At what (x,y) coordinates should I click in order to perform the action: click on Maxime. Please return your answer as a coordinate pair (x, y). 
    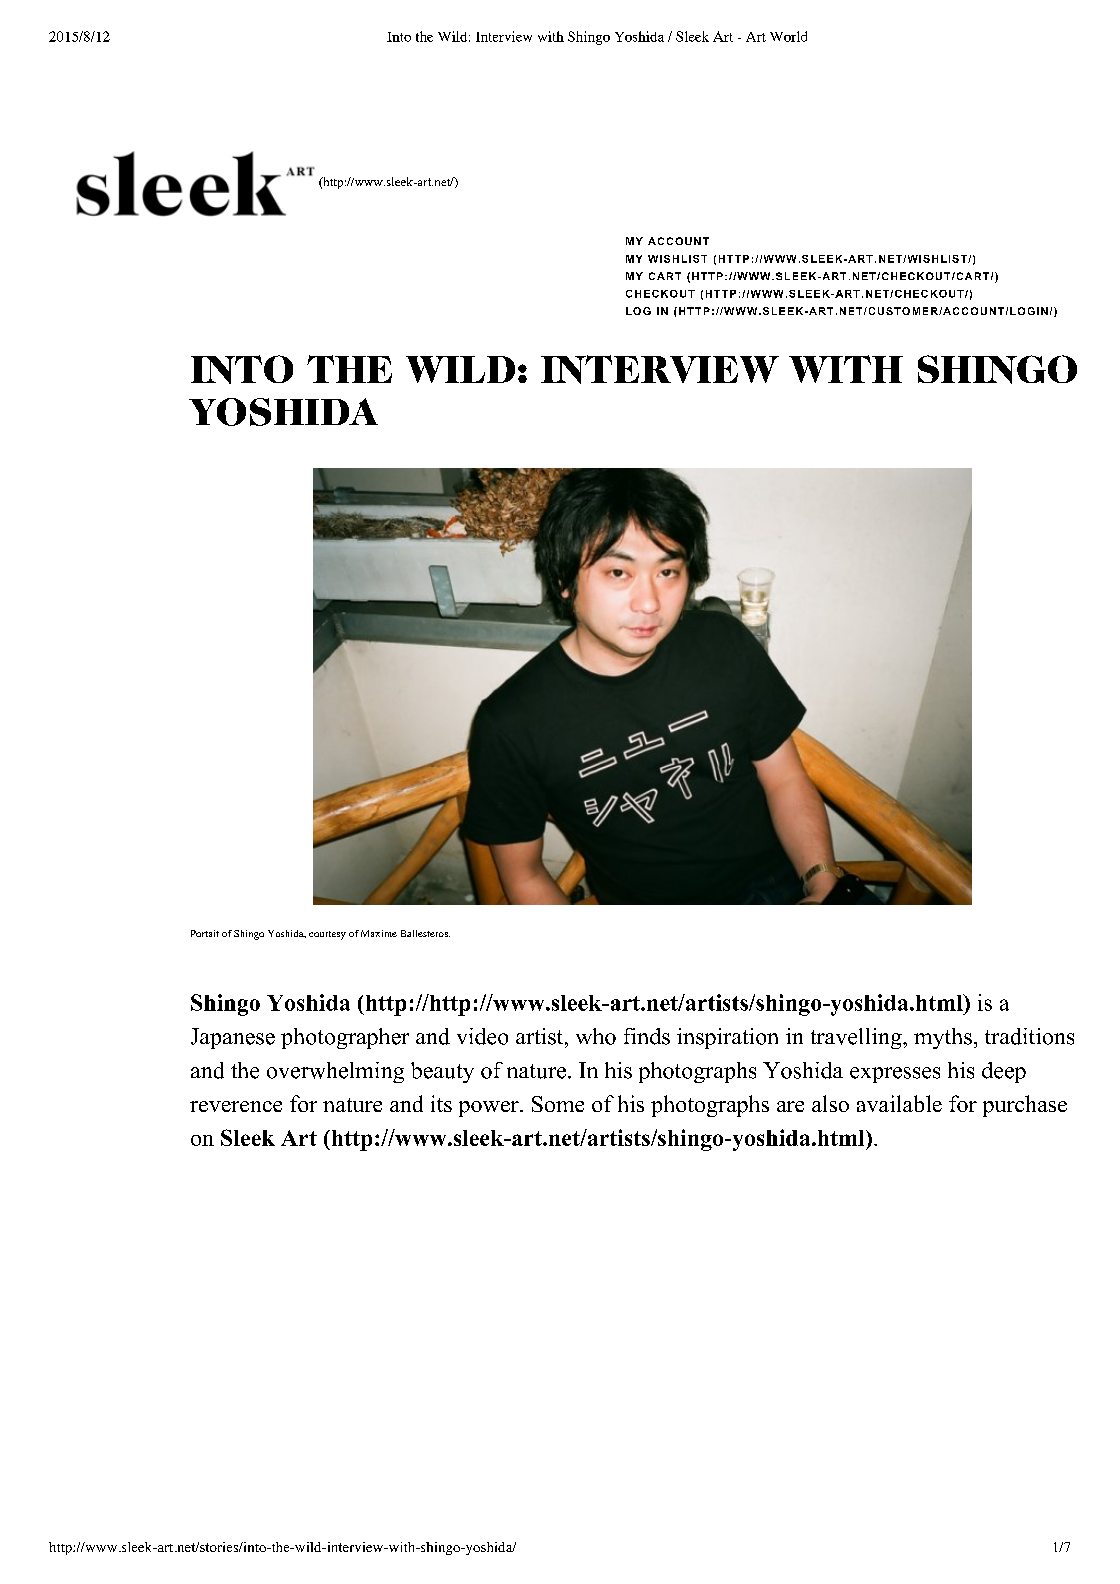
    Looking at the image, I should click on (379, 933).
